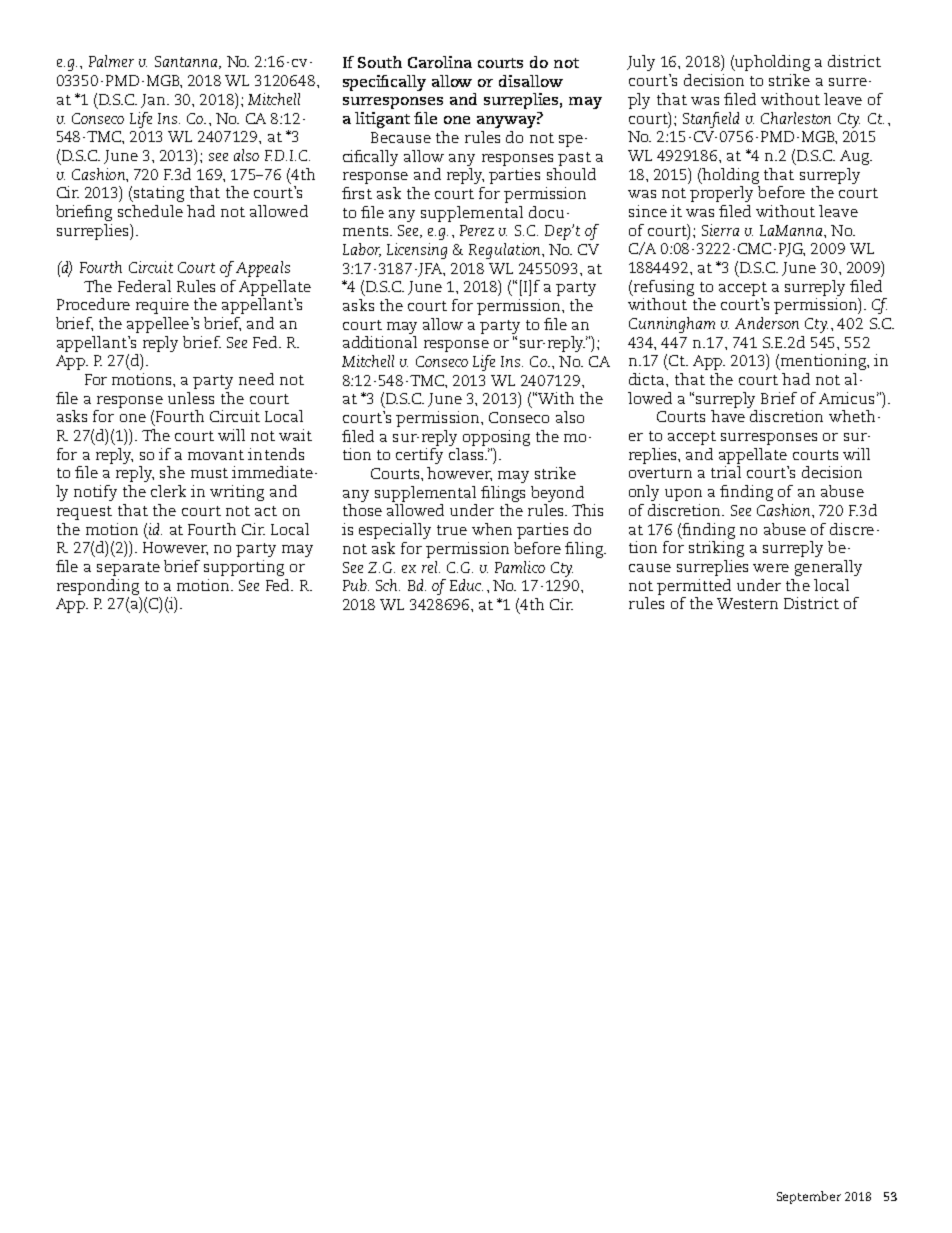  Describe the element at coordinates (747, 603) in the screenshot. I see `Western` at that location.
